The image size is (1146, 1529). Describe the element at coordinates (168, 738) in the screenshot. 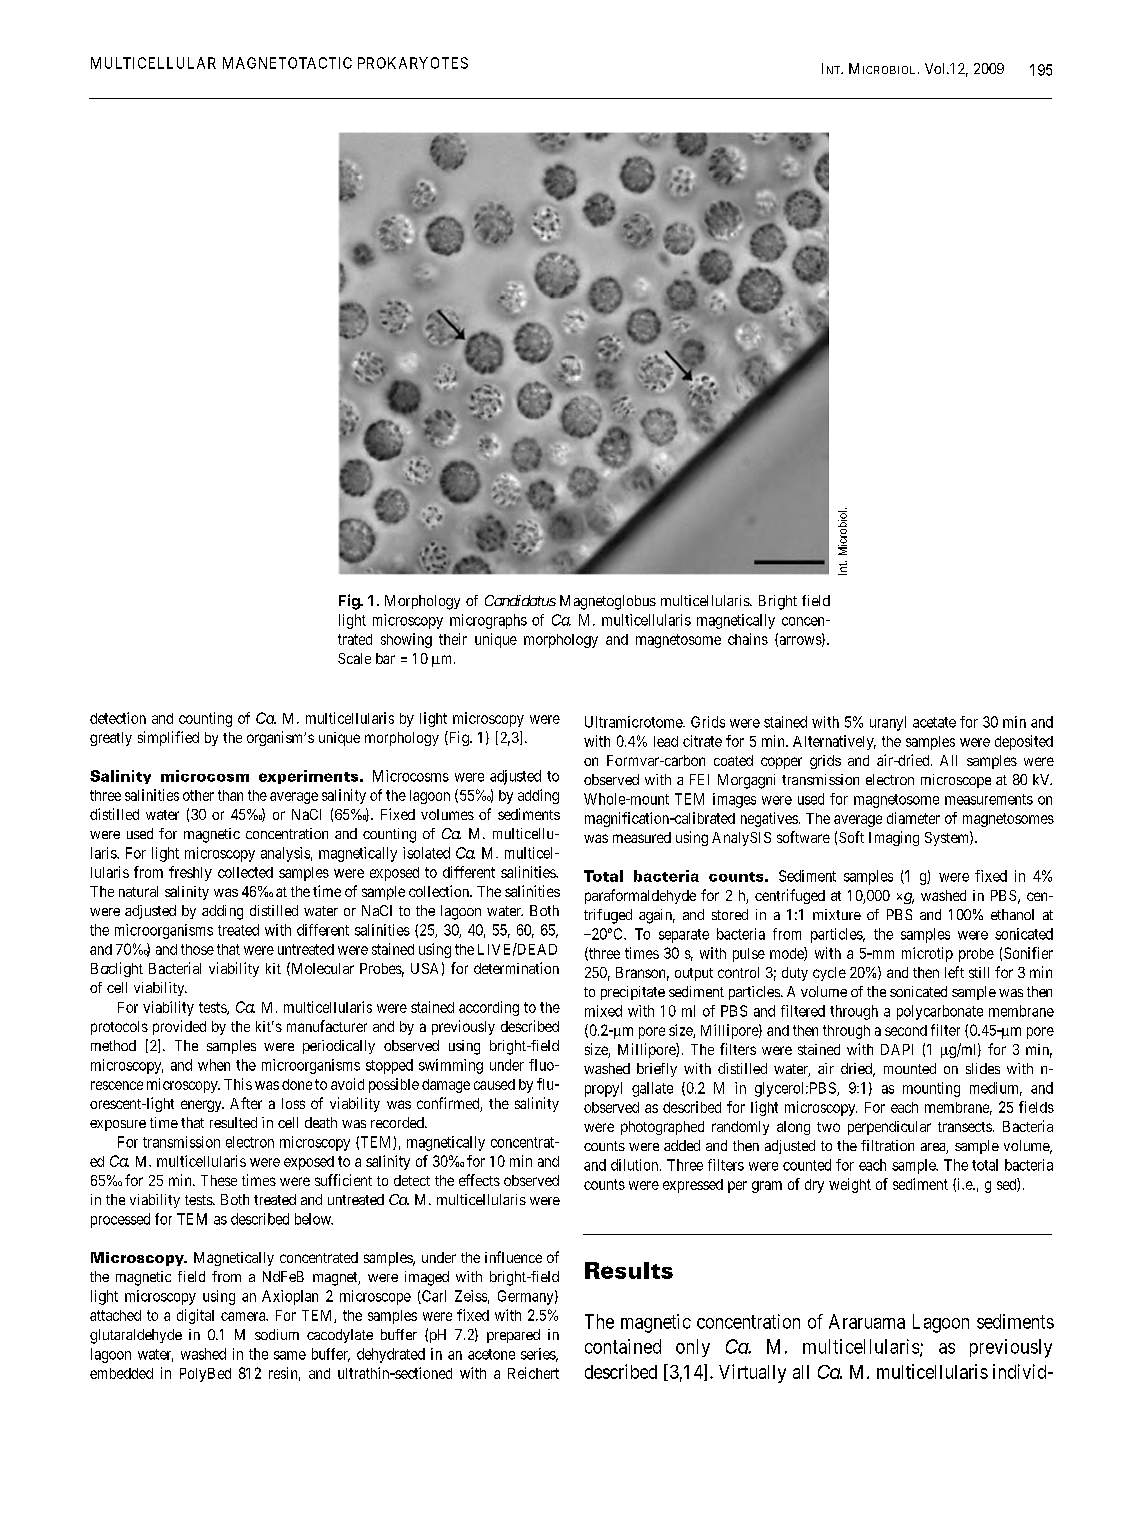

I see `simplified` at that location.
